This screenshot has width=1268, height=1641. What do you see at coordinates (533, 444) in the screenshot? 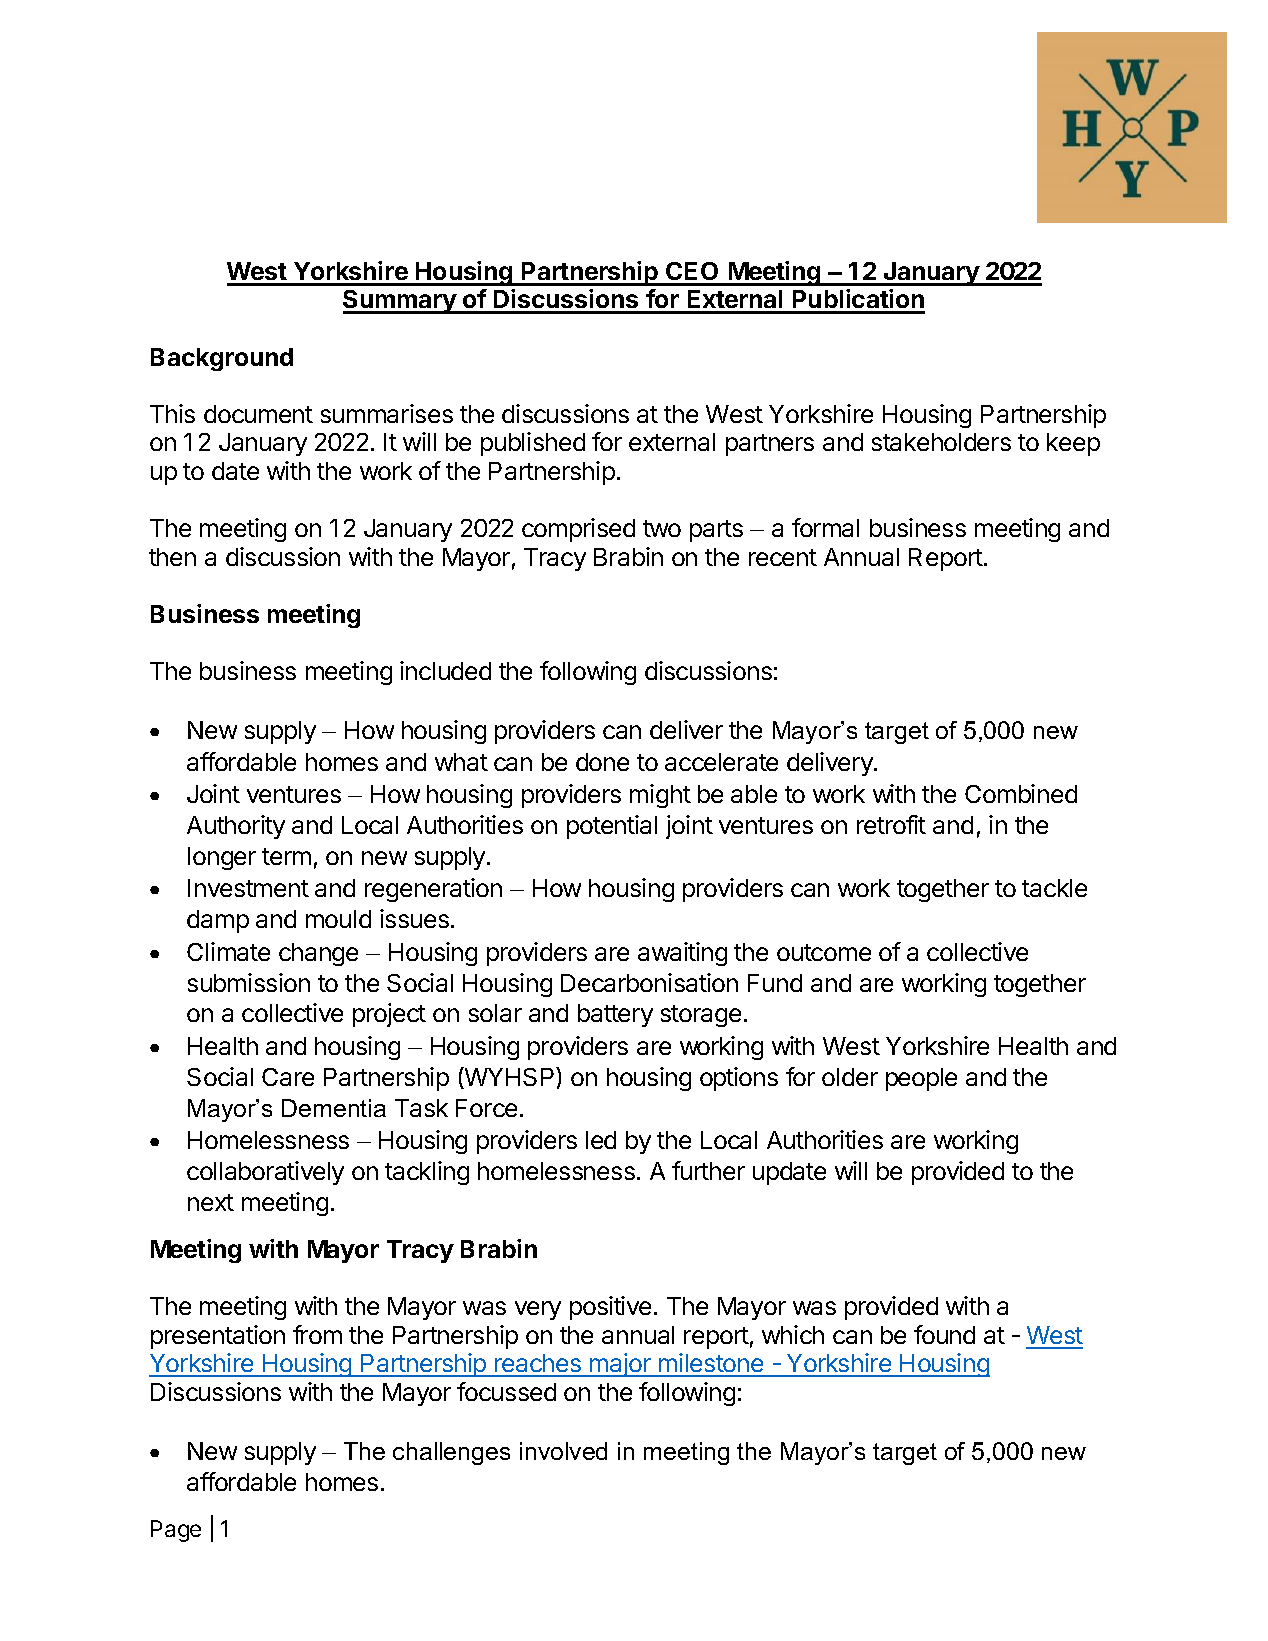
I see `published` at bounding box center [533, 444].
